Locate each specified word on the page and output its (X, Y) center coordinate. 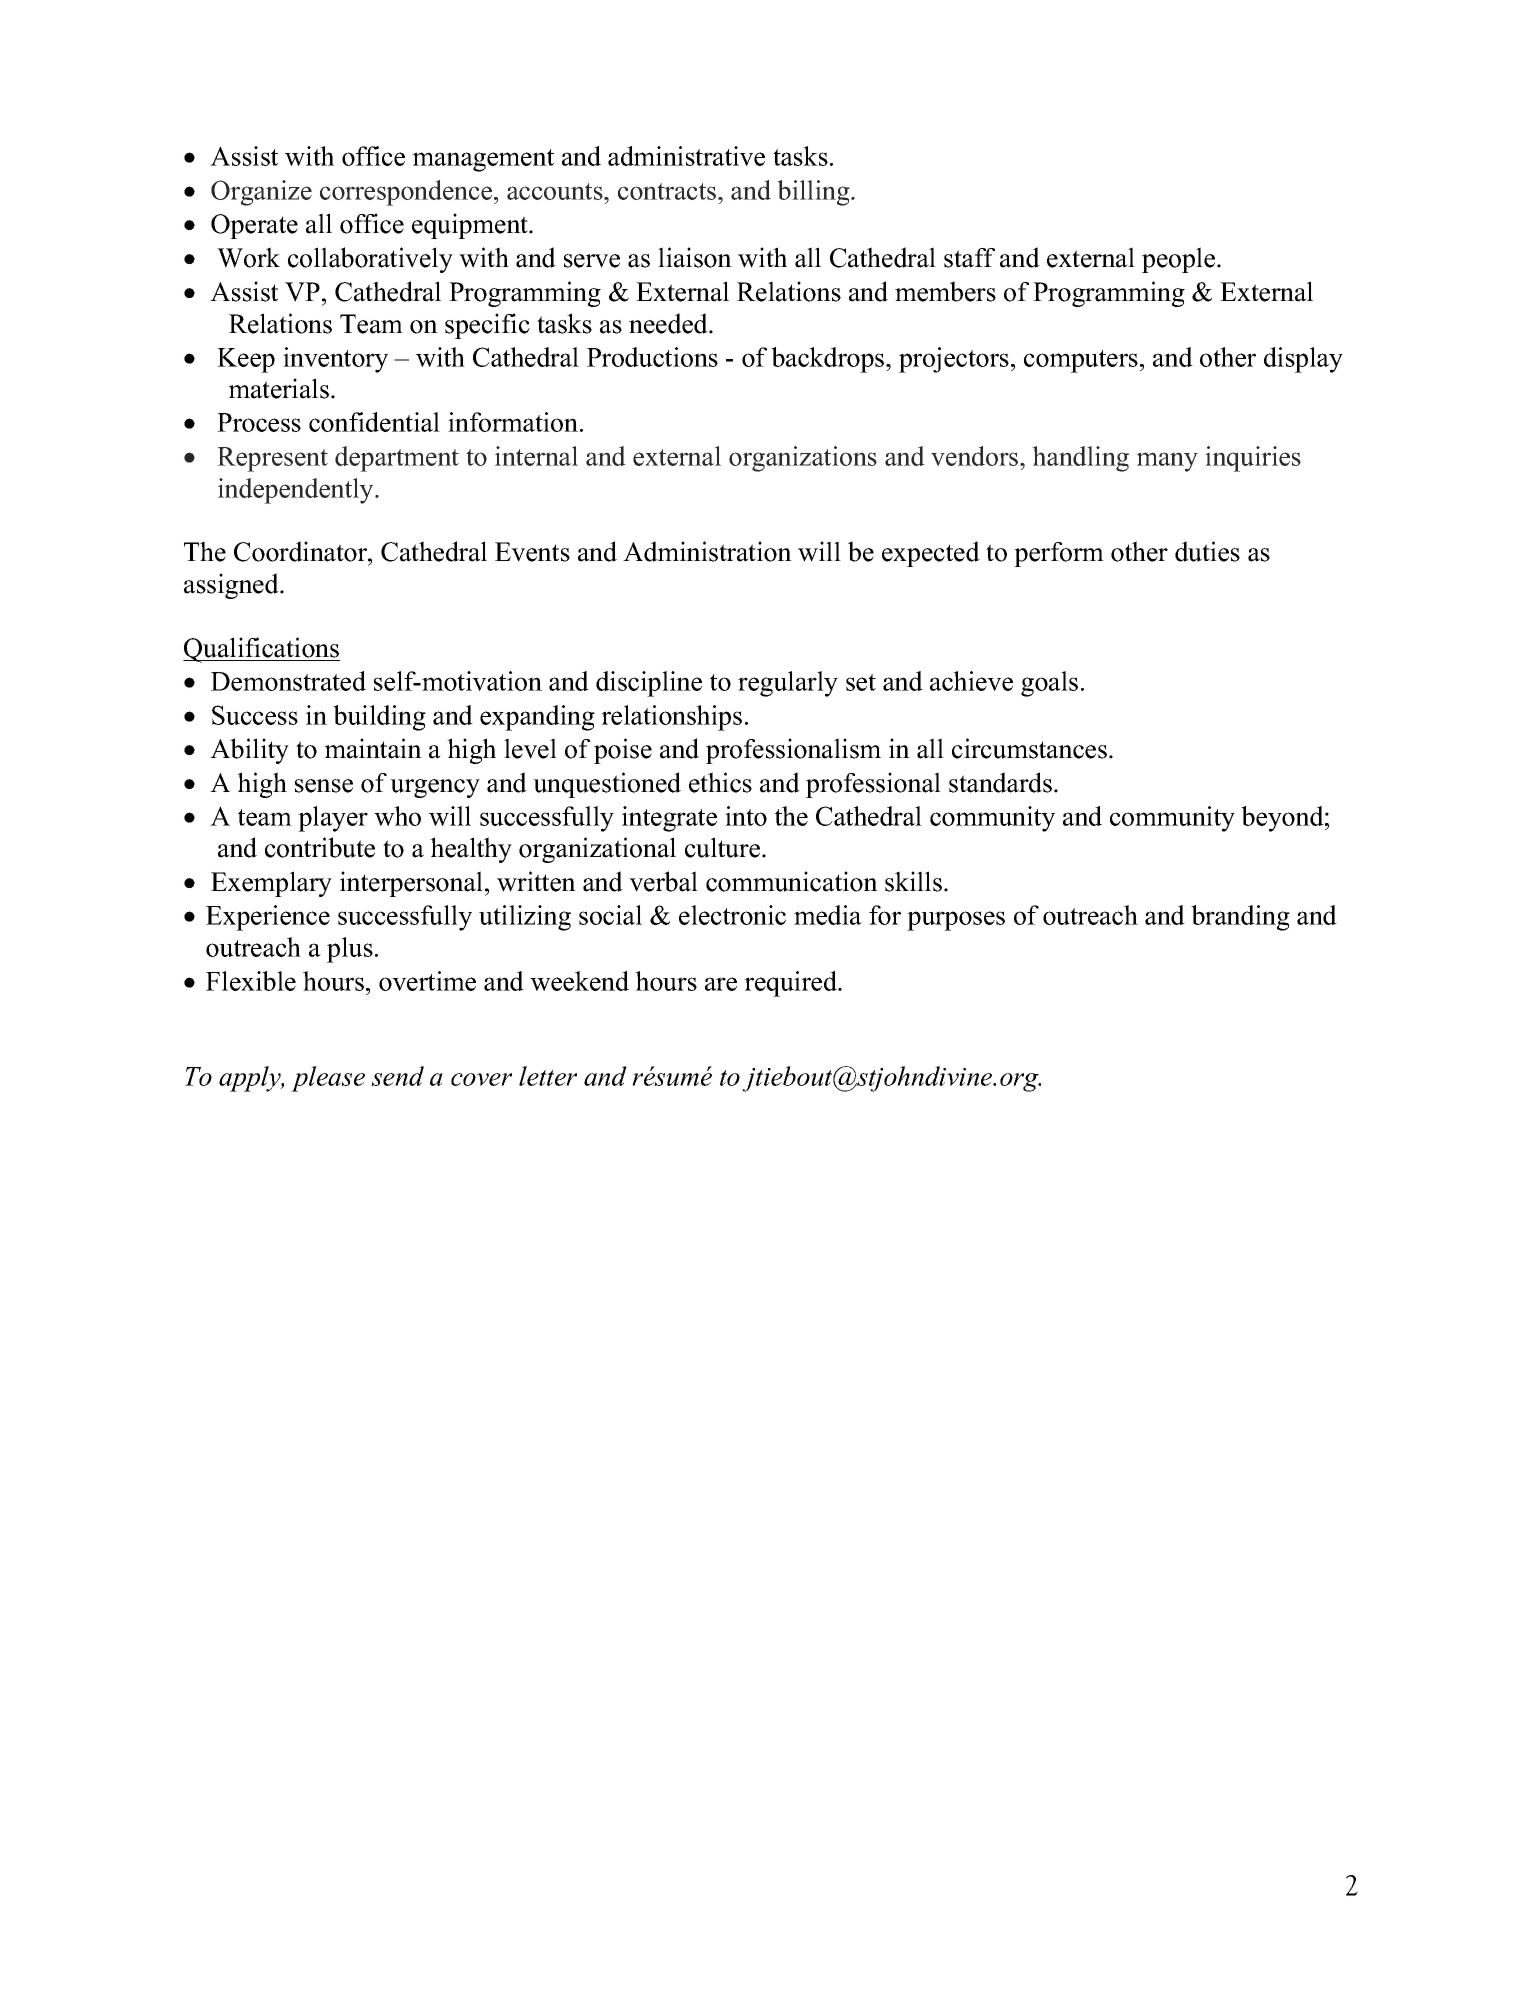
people (1180, 260)
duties (1207, 551)
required (791, 984)
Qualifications (261, 650)
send (397, 1076)
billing (814, 193)
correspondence (407, 193)
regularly (788, 684)
